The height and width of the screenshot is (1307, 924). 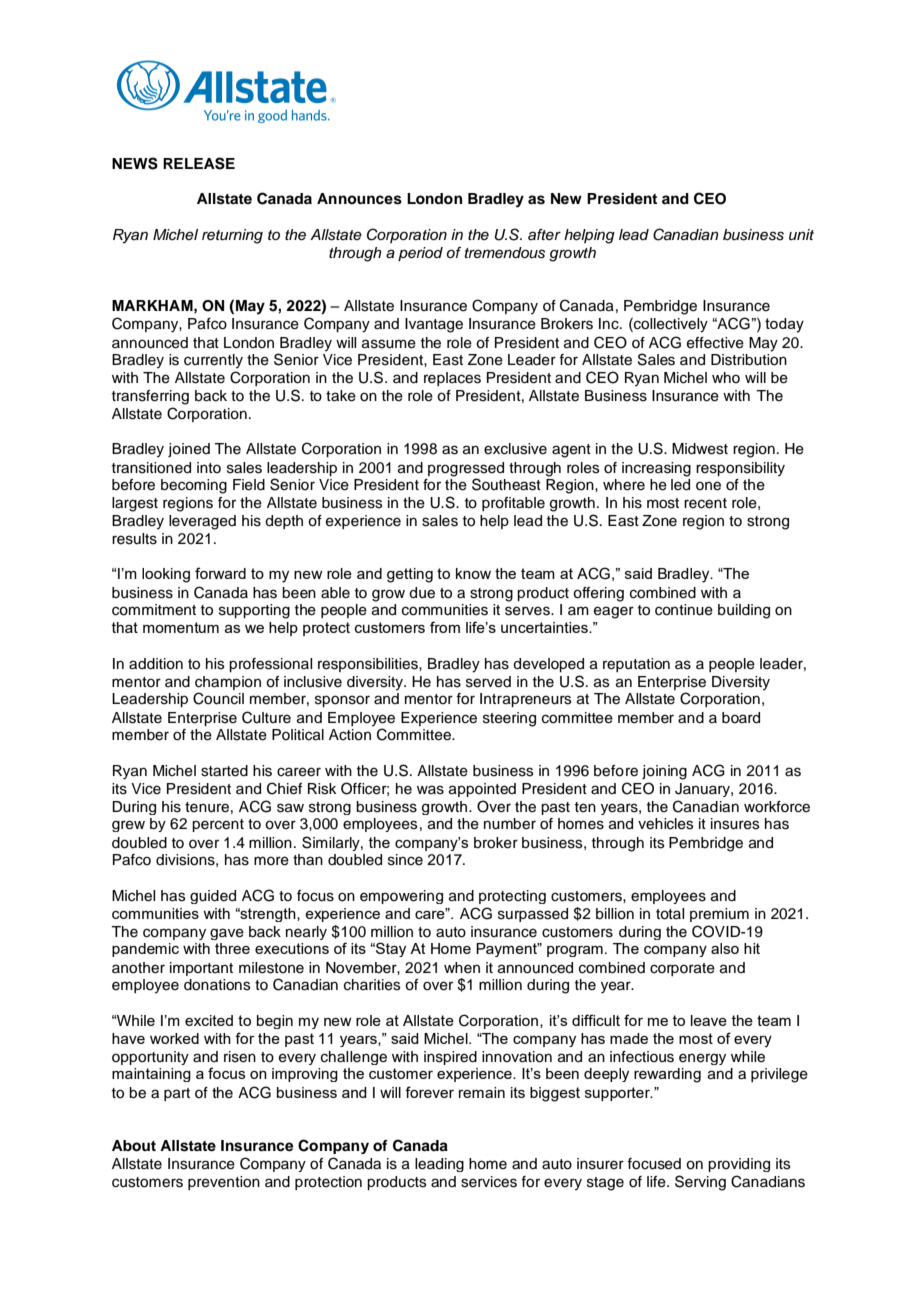 What do you see at coordinates (705, 503) in the screenshot?
I see `recent` at bounding box center [705, 503].
